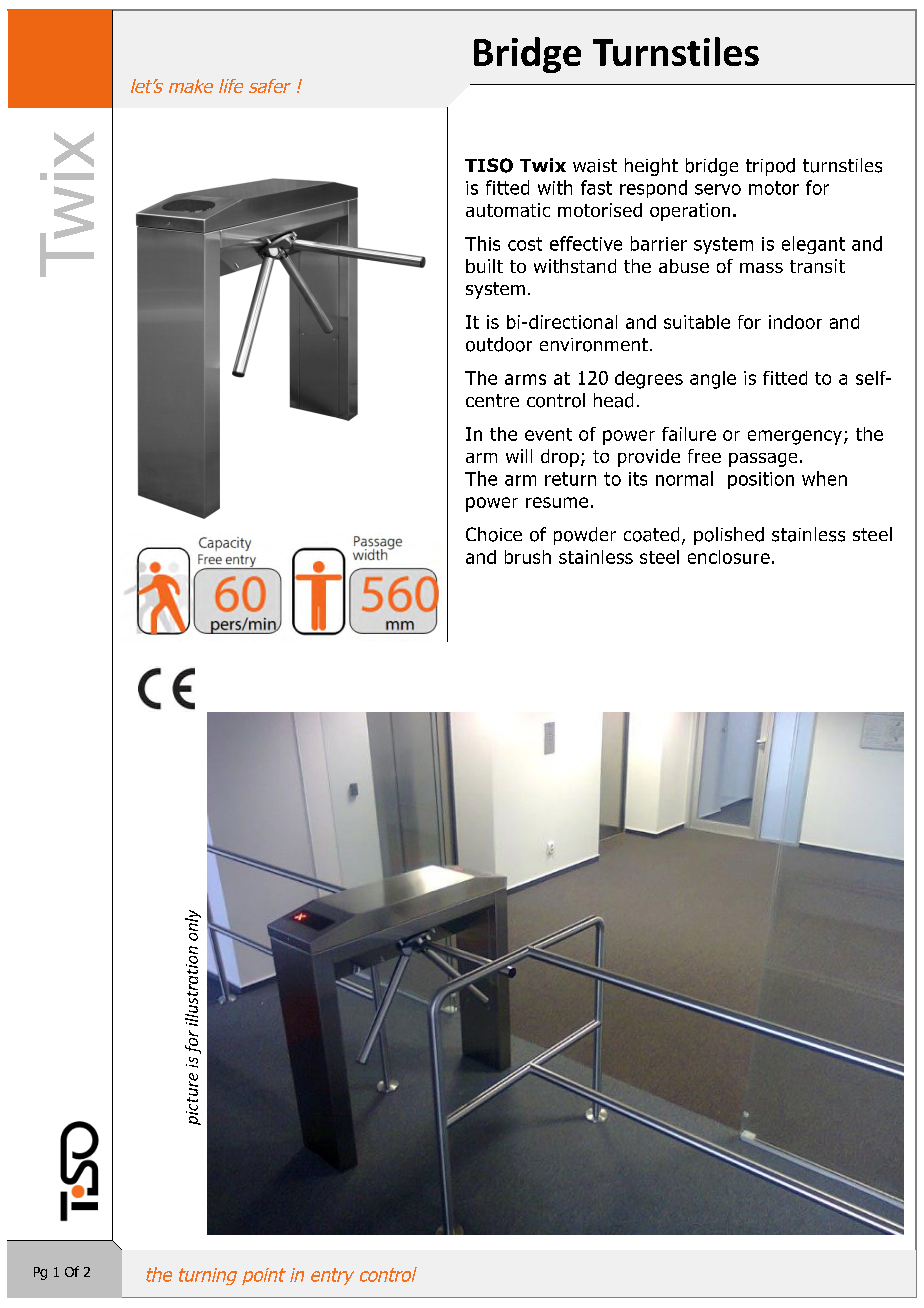 The height and width of the screenshot is (1308, 924). Describe the element at coordinates (484, 266) in the screenshot. I see `built` at that location.
